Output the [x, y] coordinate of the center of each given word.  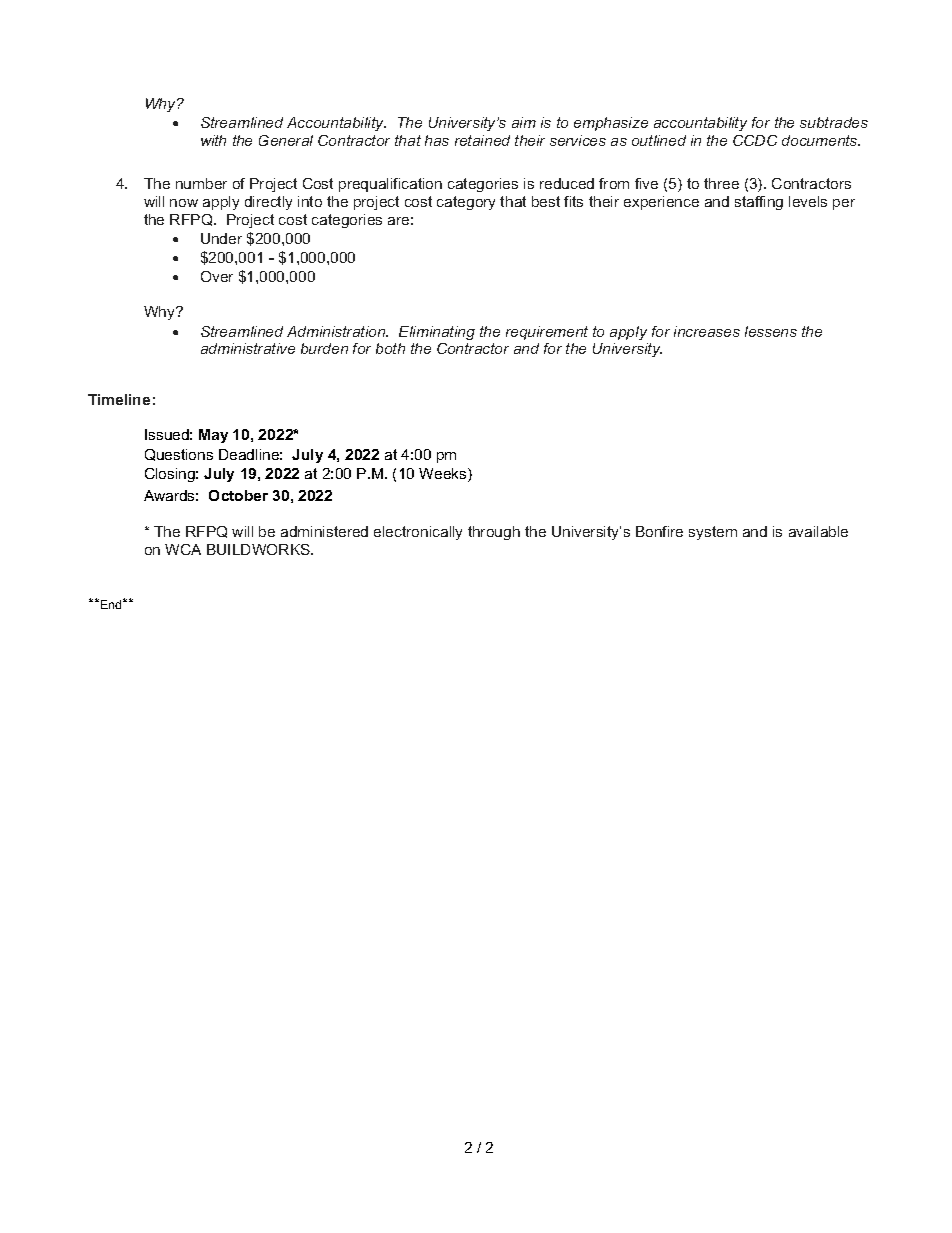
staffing [759, 203]
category [466, 203]
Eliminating [437, 333]
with [213, 140]
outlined [659, 140]
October [238, 495]
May [213, 436]
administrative [248, 348]
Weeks [444, 475]
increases [707, 331]
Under [221, 238]
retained [482, 140]
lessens [771, 331]
